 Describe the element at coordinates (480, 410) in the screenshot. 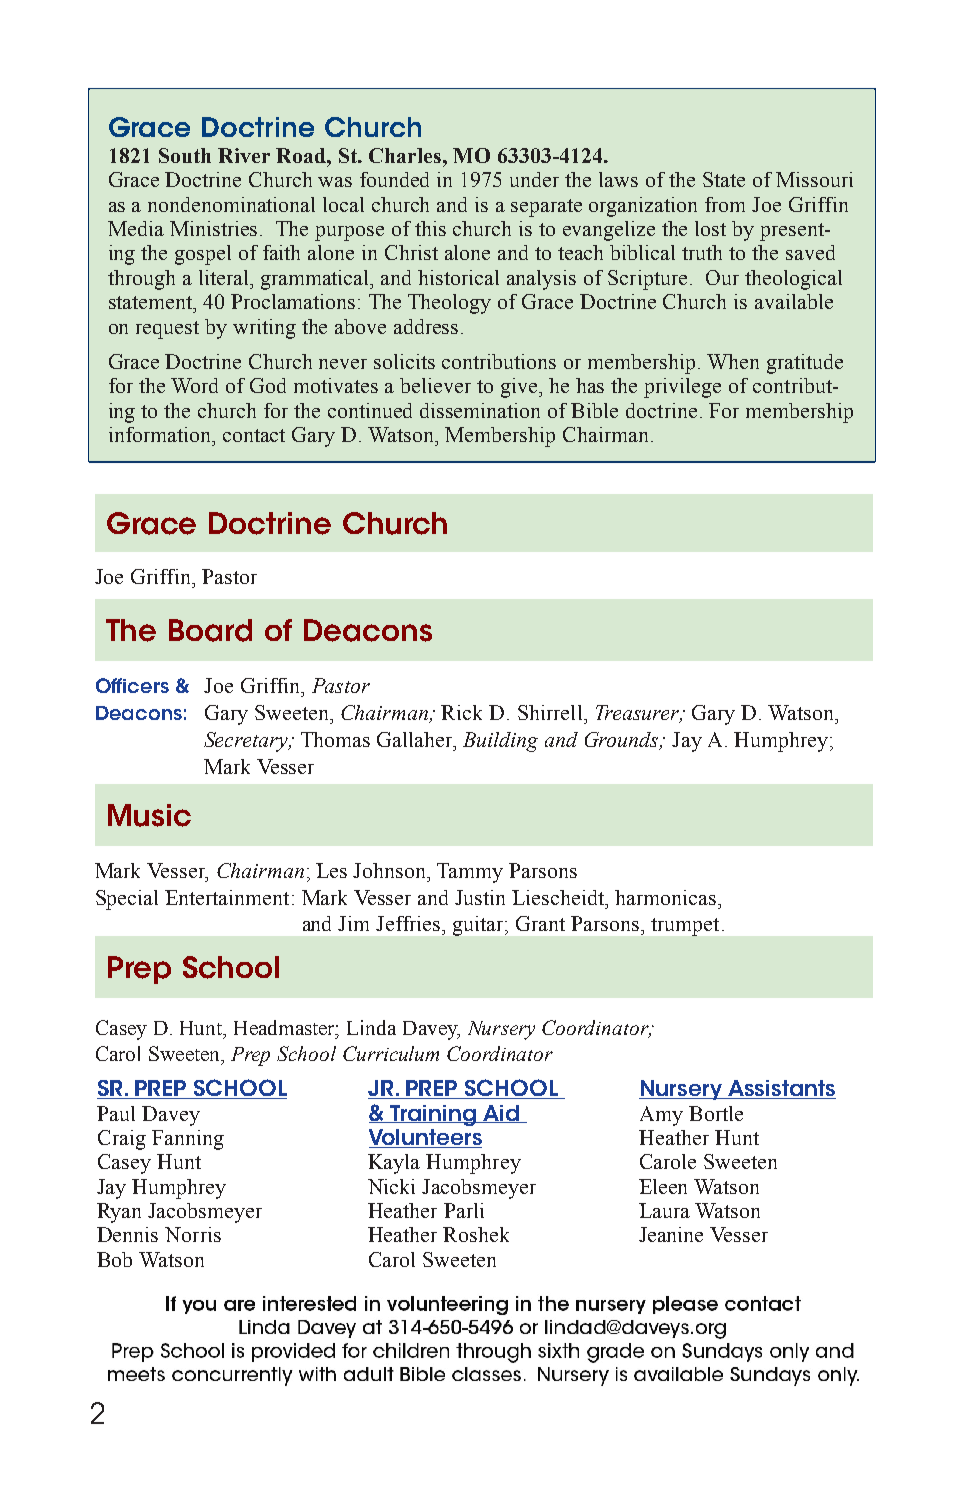

I see `dissemination` at that location.
